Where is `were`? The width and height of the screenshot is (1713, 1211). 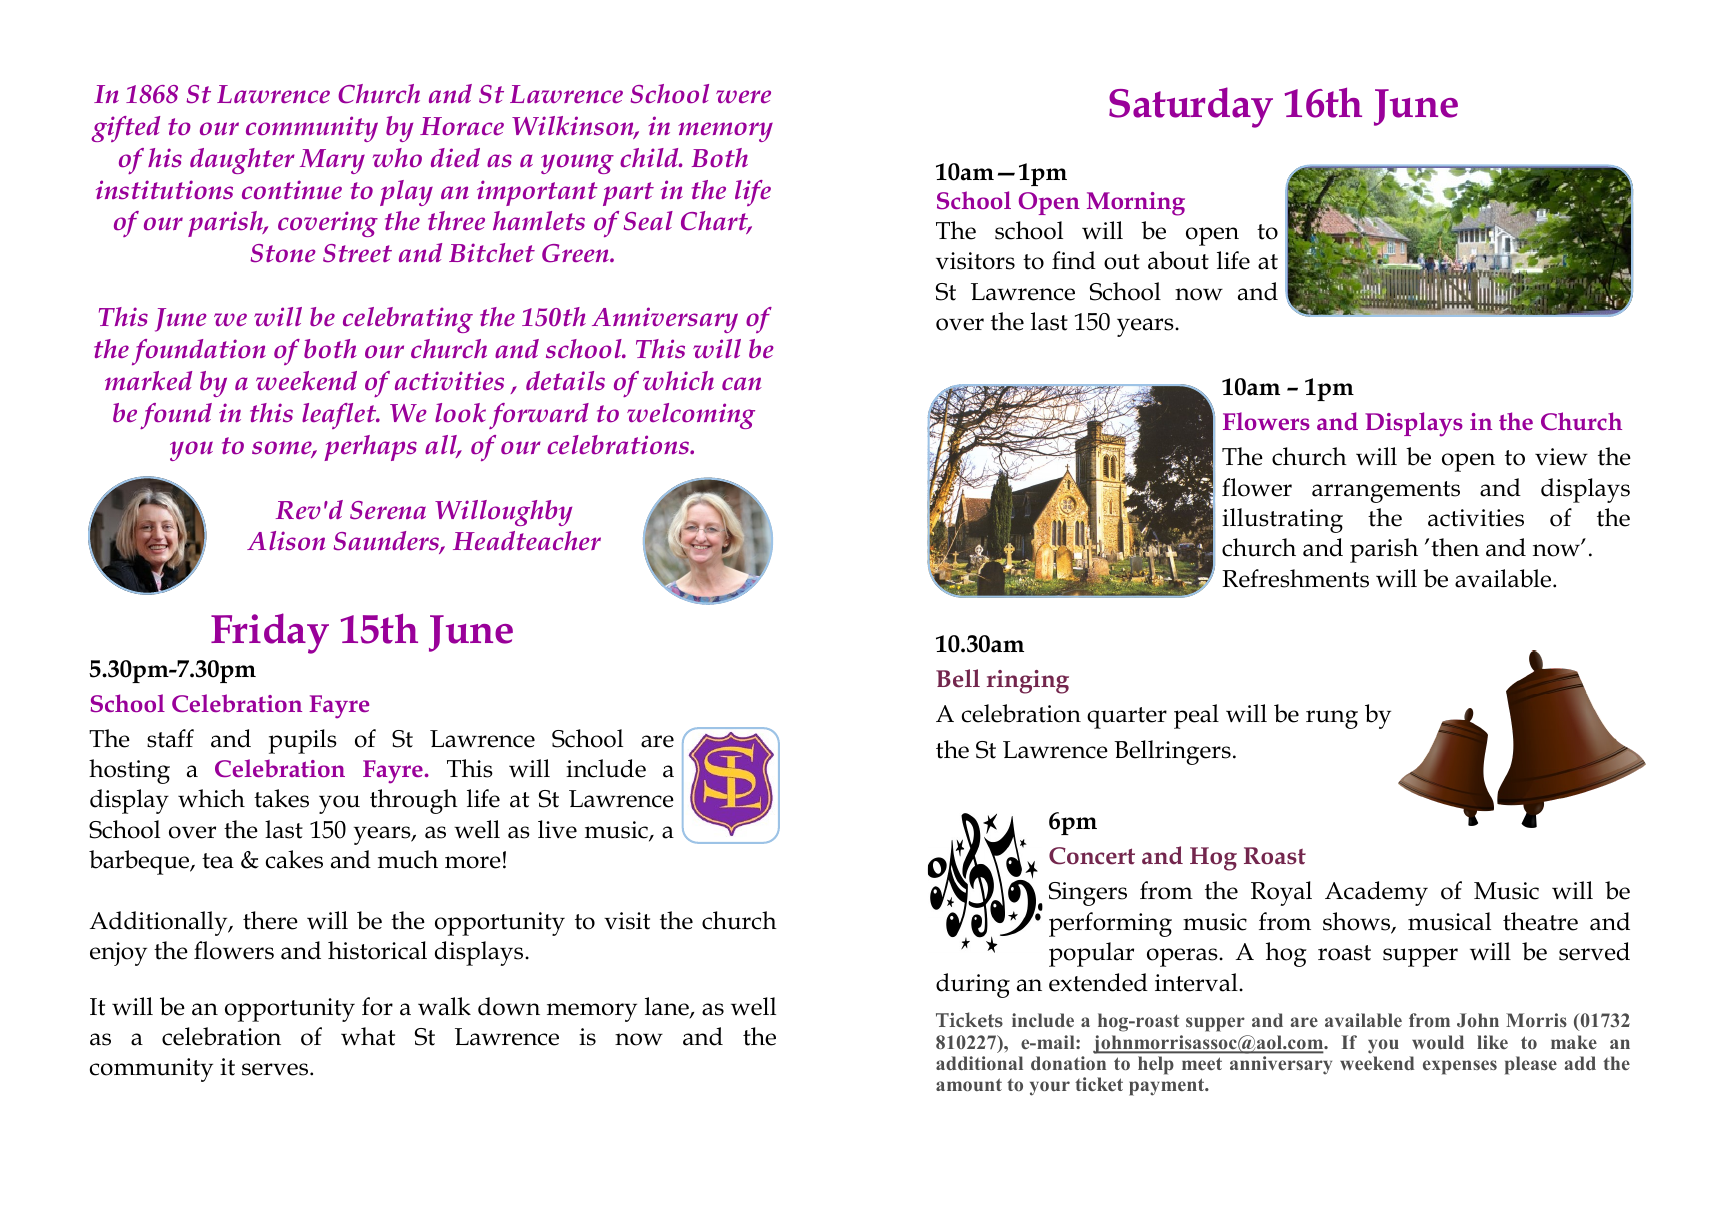
were is located at coordinates (743, 96).
